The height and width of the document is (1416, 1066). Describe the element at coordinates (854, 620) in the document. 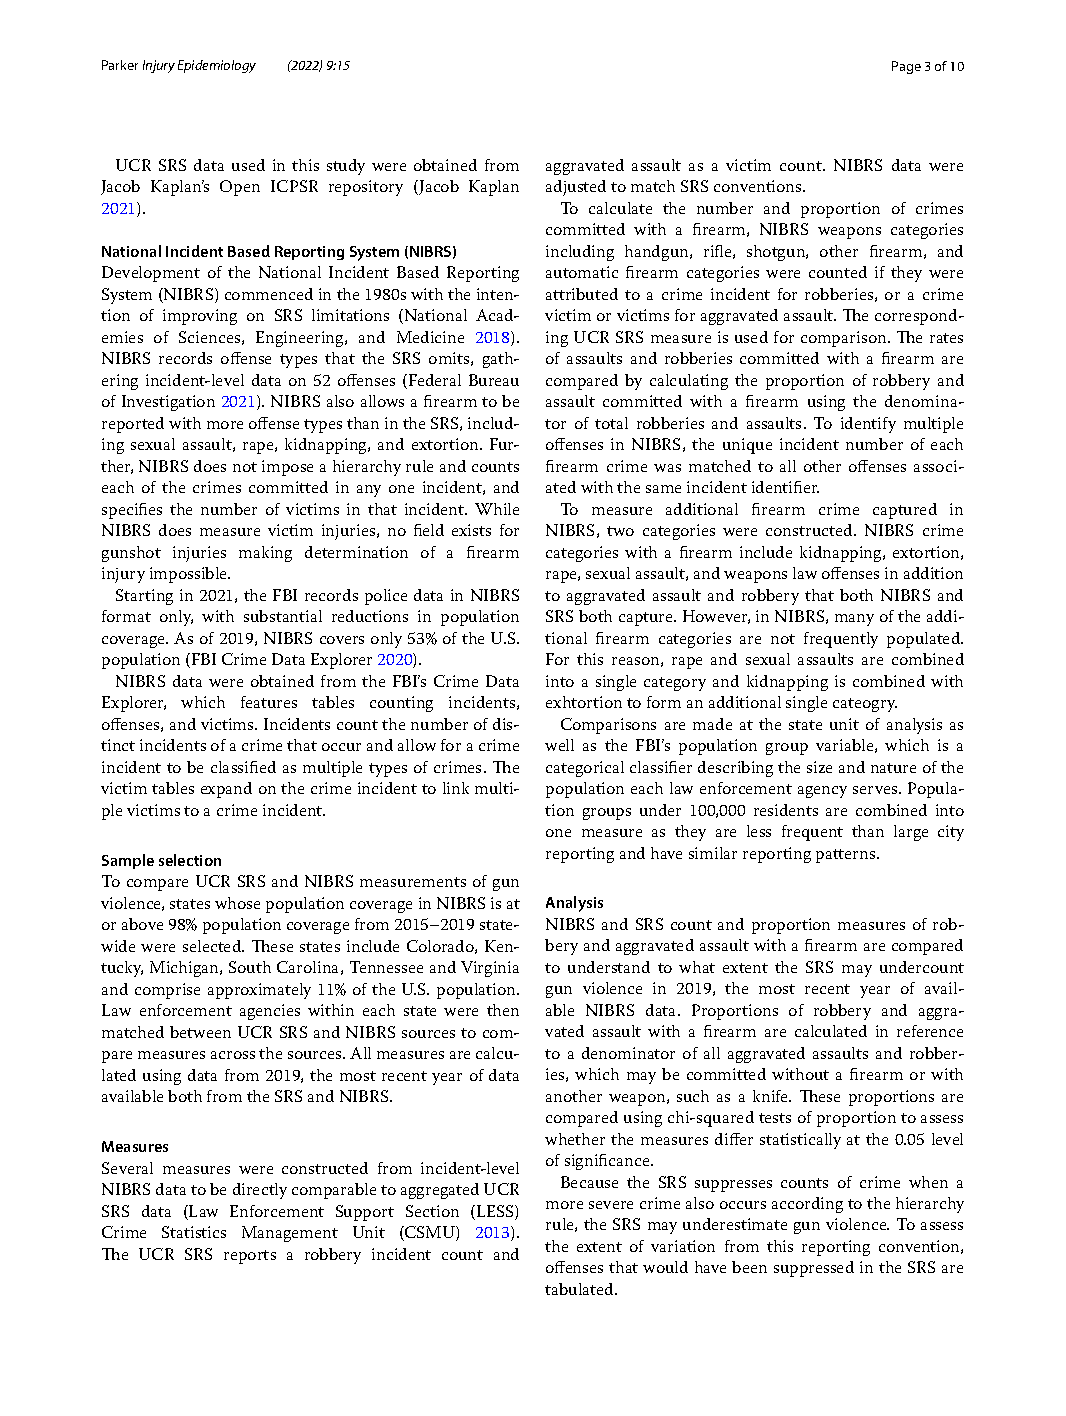

I see `many` at that location.
